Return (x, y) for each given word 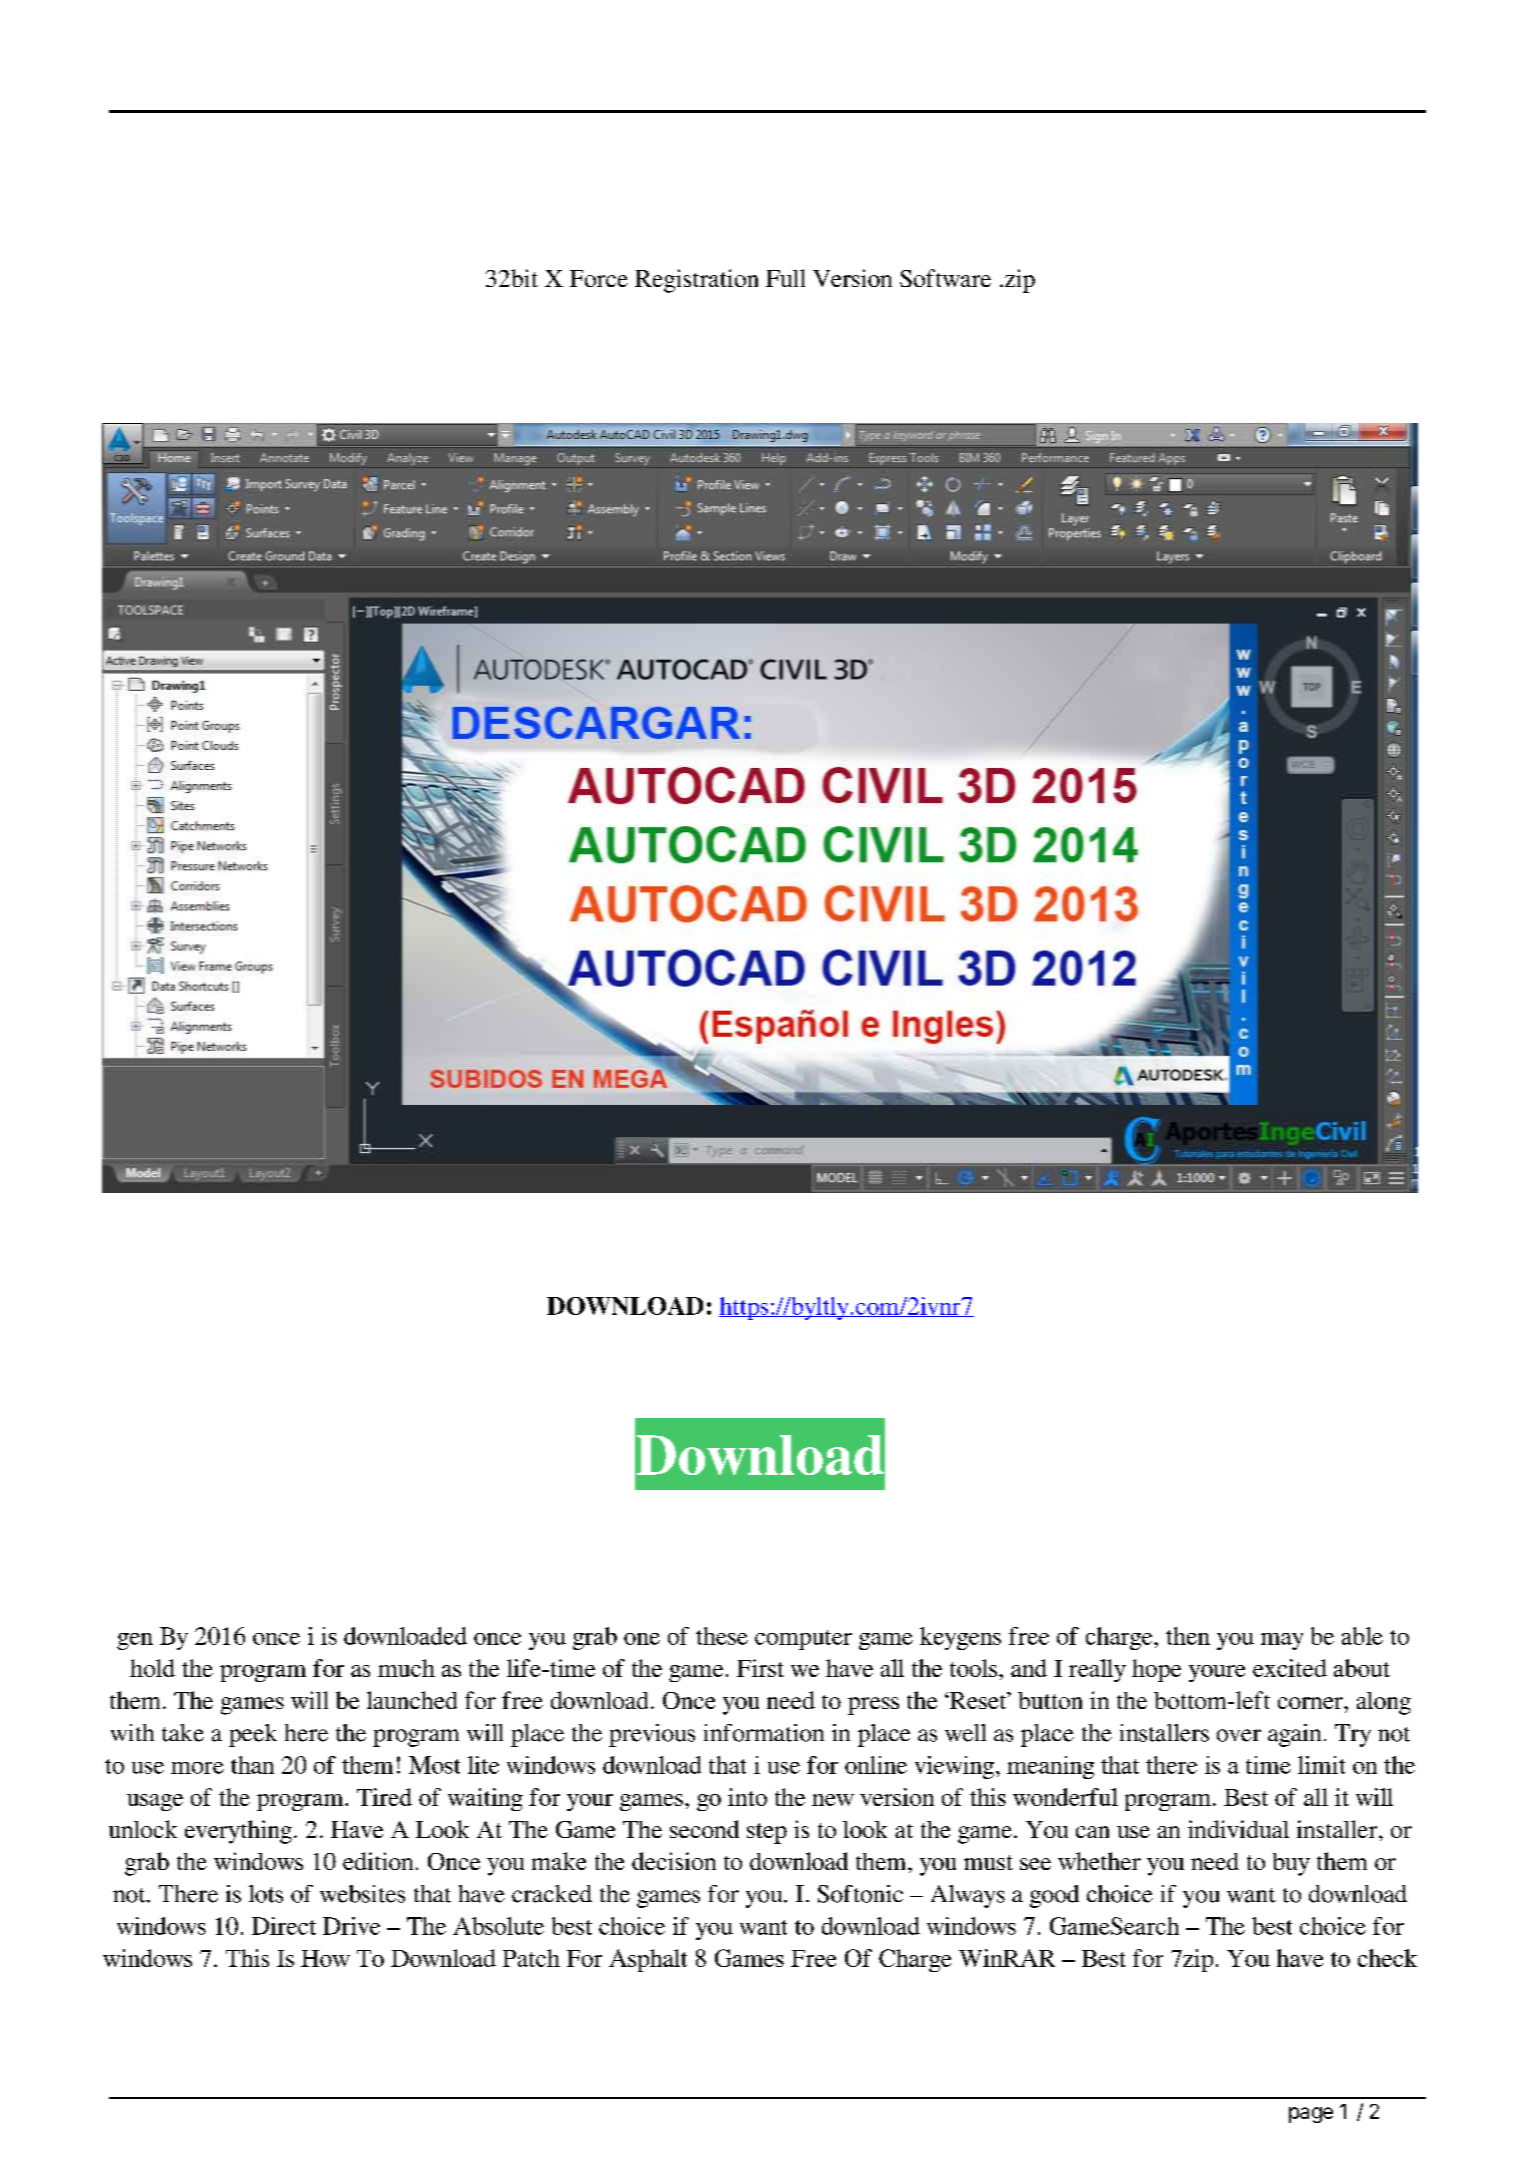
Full (785, 278)
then (1188, 1636)
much (406, 1668)
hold (152, 1668)
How (325, 1958)
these (722, 1636)
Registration (696, 281)
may (1282, 1641)
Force (599, 278)
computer (803, 1640)
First (760, 1668)
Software (945, 278)
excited (1290, 1668)
